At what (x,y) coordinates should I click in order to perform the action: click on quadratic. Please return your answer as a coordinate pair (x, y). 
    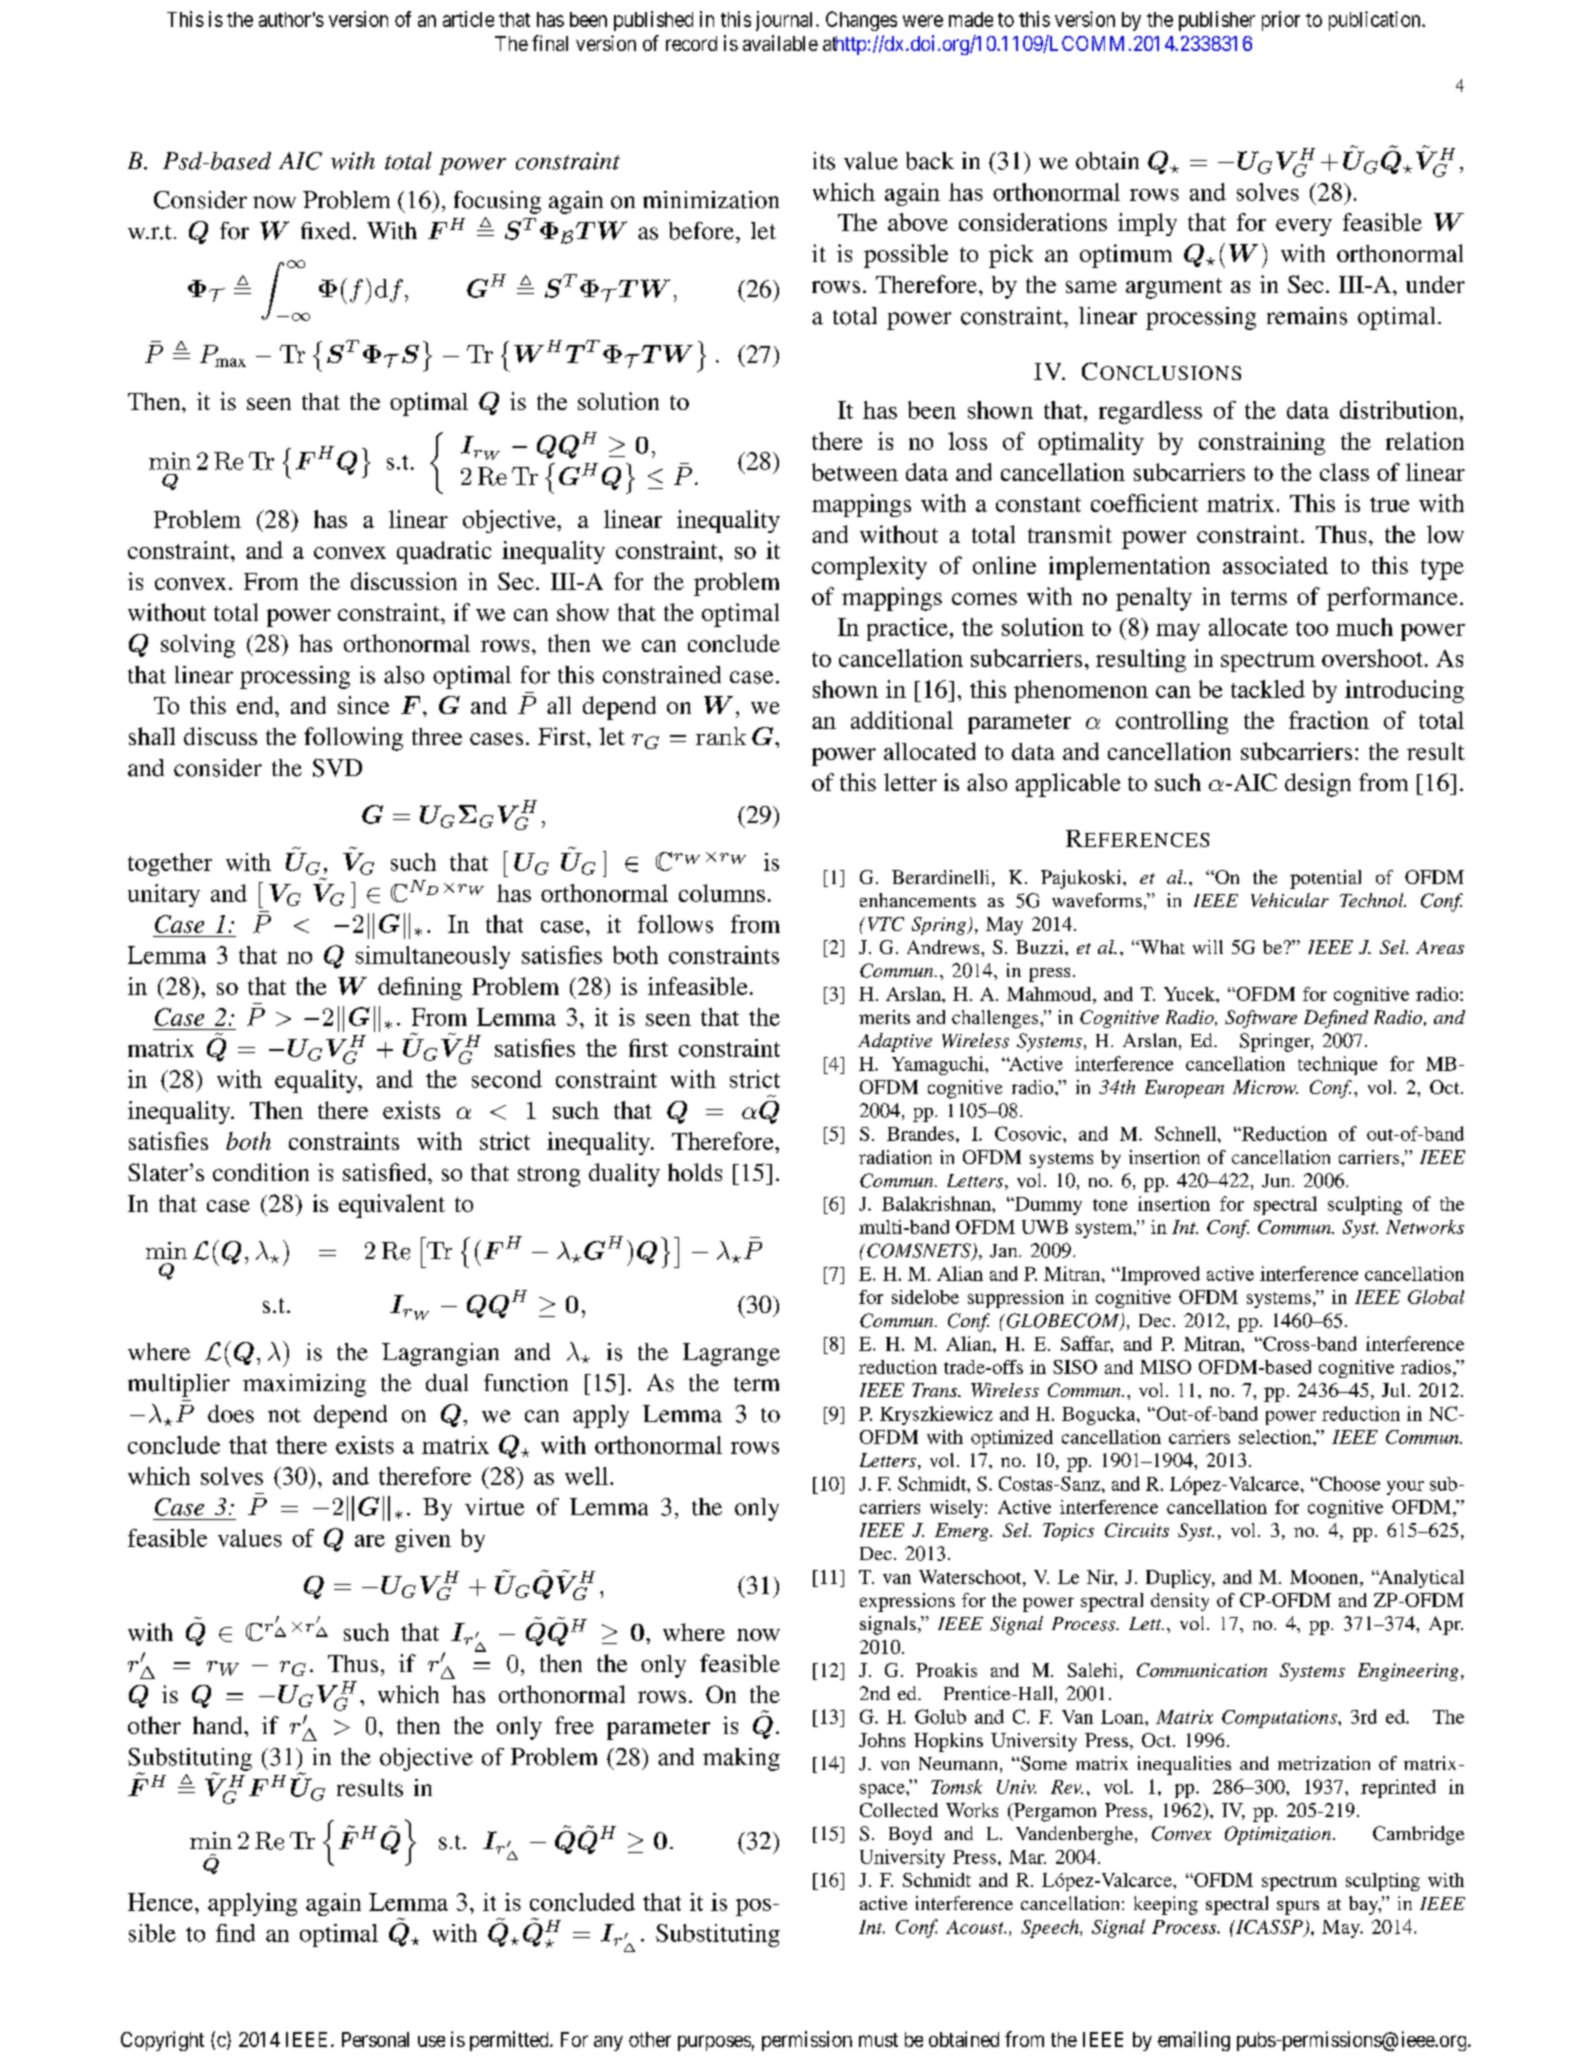
    Looking at the image, I should click on (444, 552).
